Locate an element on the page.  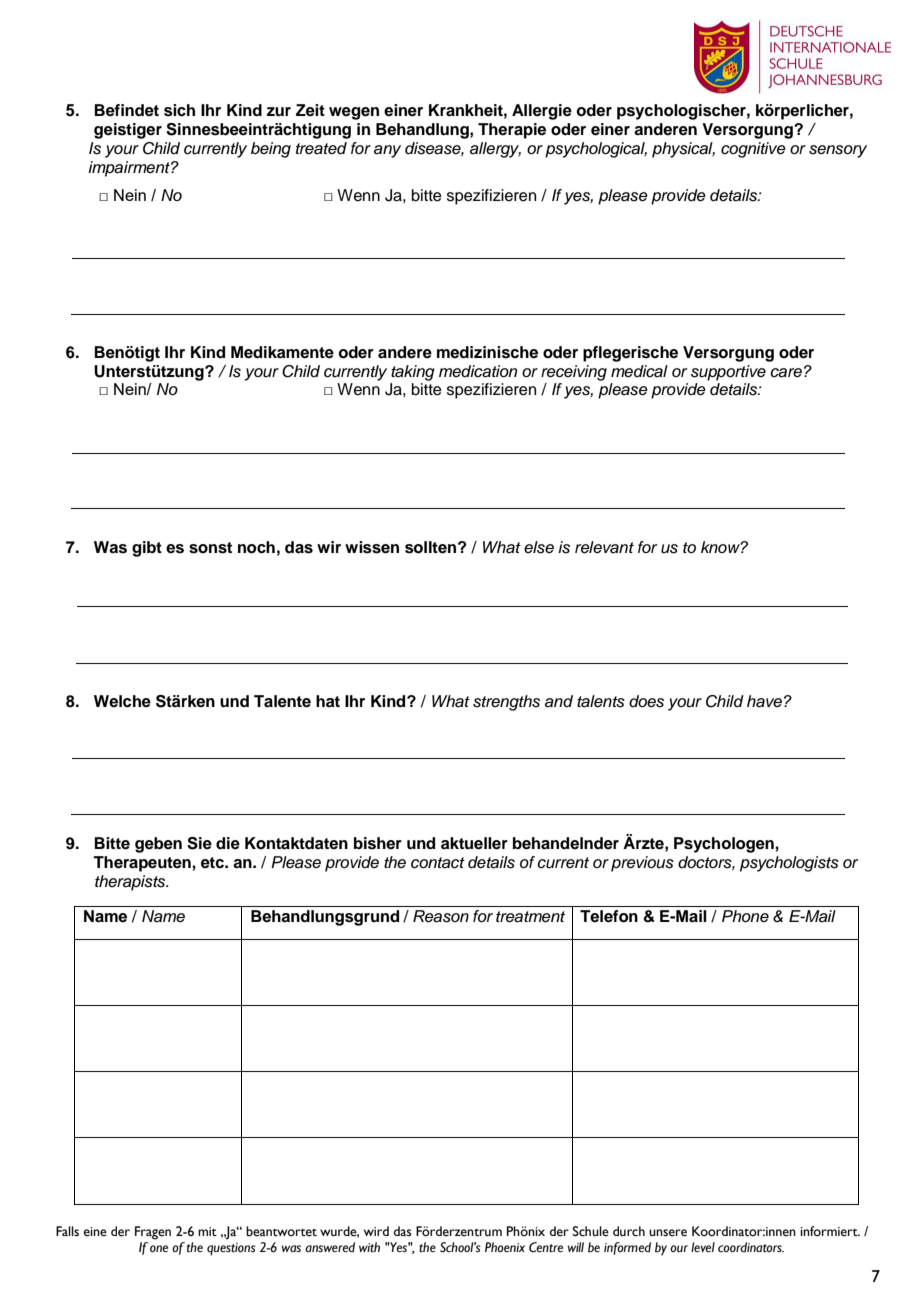
relevant is located at coordinates (604, 547).
